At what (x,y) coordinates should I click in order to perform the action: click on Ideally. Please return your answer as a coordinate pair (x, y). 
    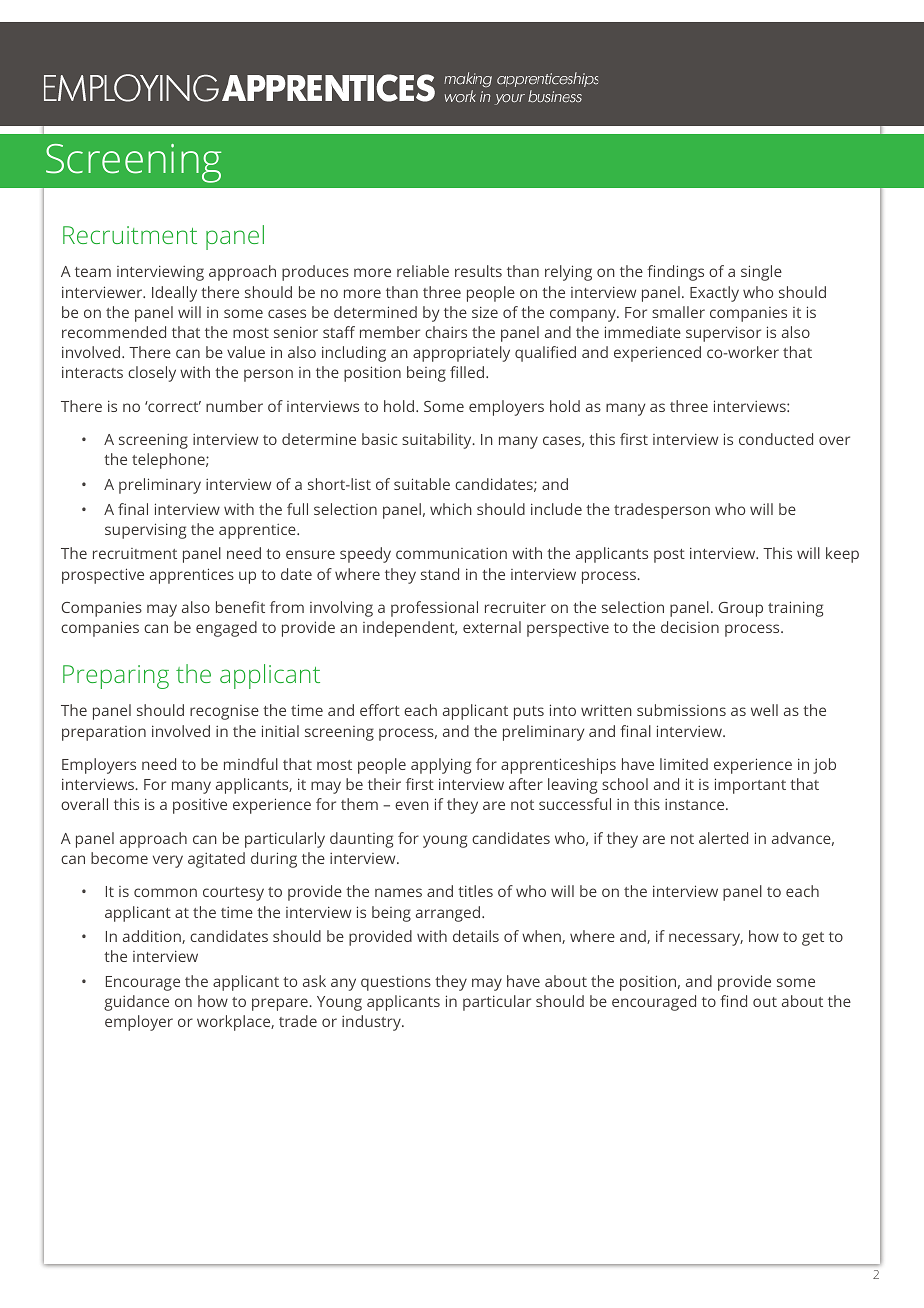
    Looking at the image, I should click on (174, 294).
